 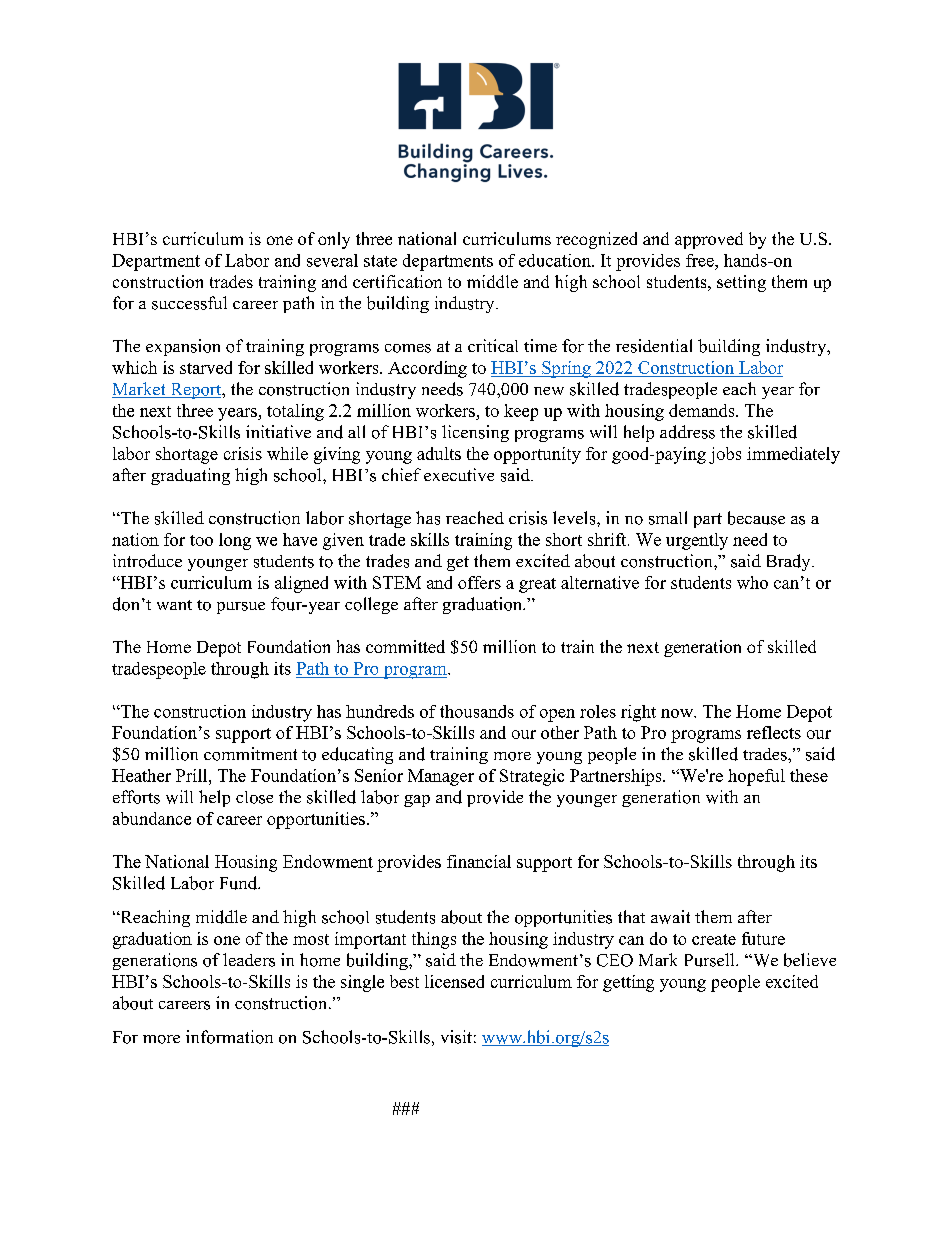 What do you see at coordinates (475, 433) in the screenshot?
I see `licensing` at bounding box center [475, 433].
